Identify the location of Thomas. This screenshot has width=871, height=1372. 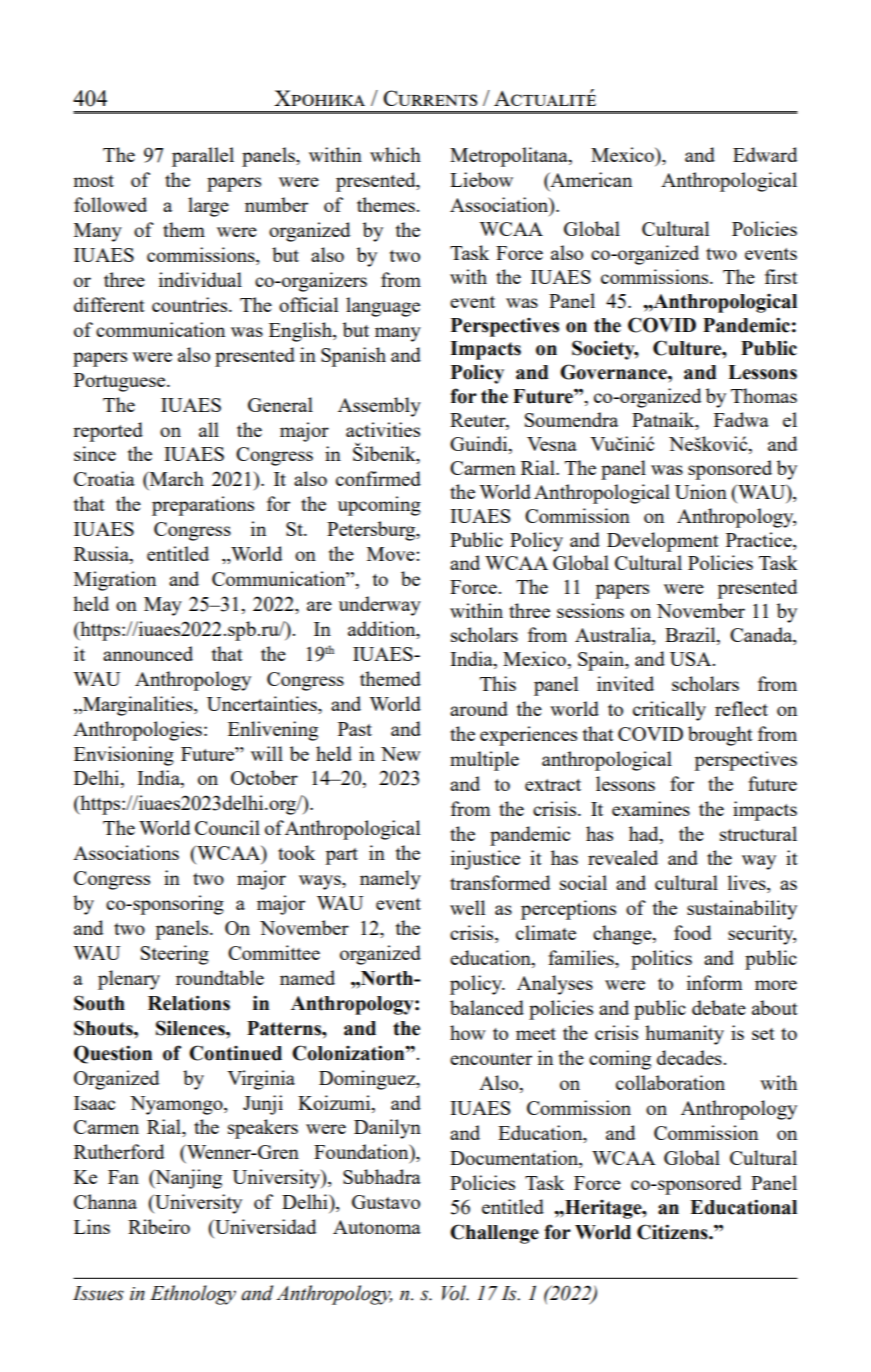
(764, 395).
